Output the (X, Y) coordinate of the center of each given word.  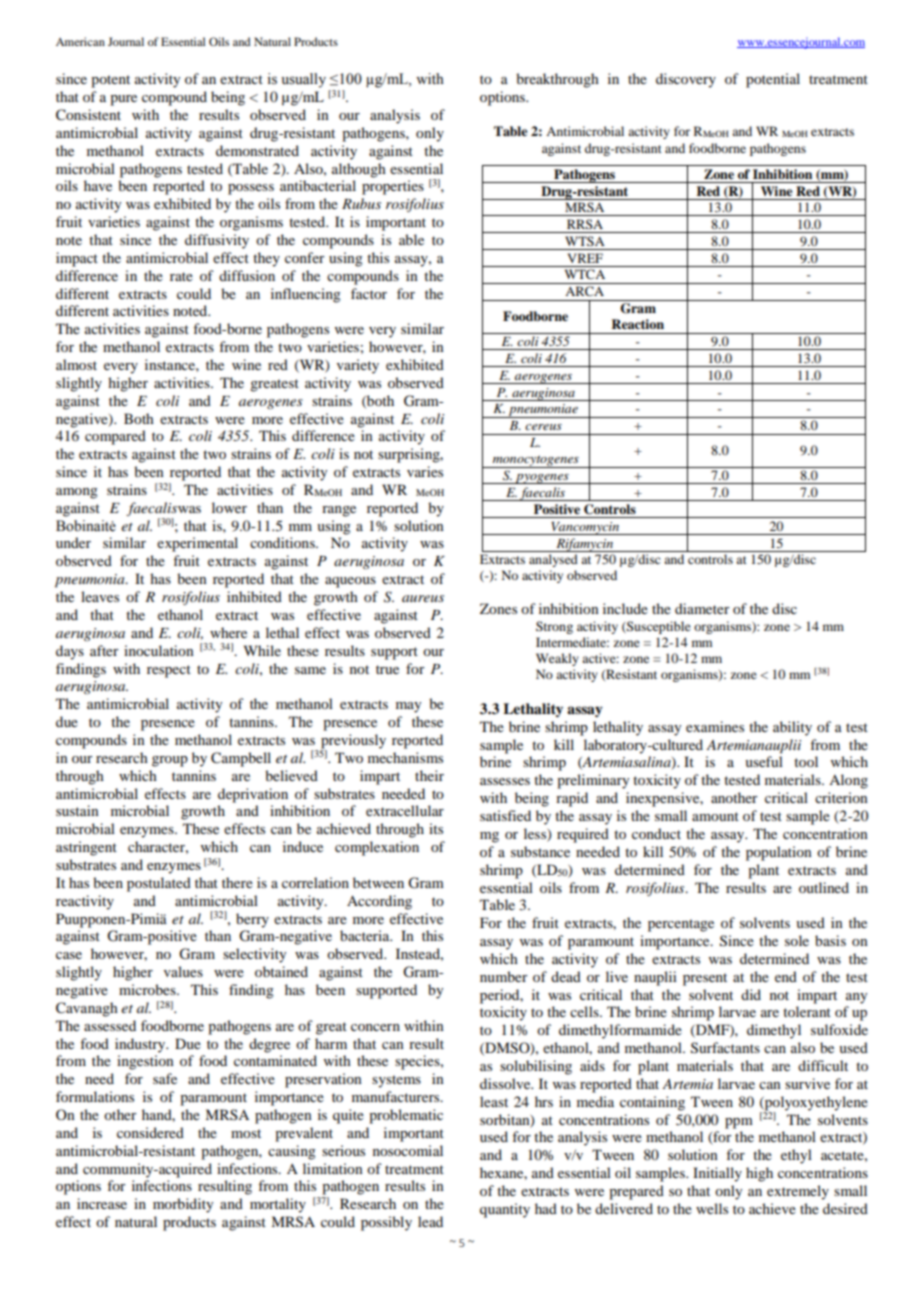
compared (115, 437)
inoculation (159, 650)
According (379, 902)
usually (303, 80)
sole (797, 940)
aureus (423, 598)
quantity (505, 1210)
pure (123, 100)
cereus (543, 427)
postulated (159, 884)
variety (358, 366)
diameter (702, 608)
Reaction (637, 324)
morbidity (183, 1205)
